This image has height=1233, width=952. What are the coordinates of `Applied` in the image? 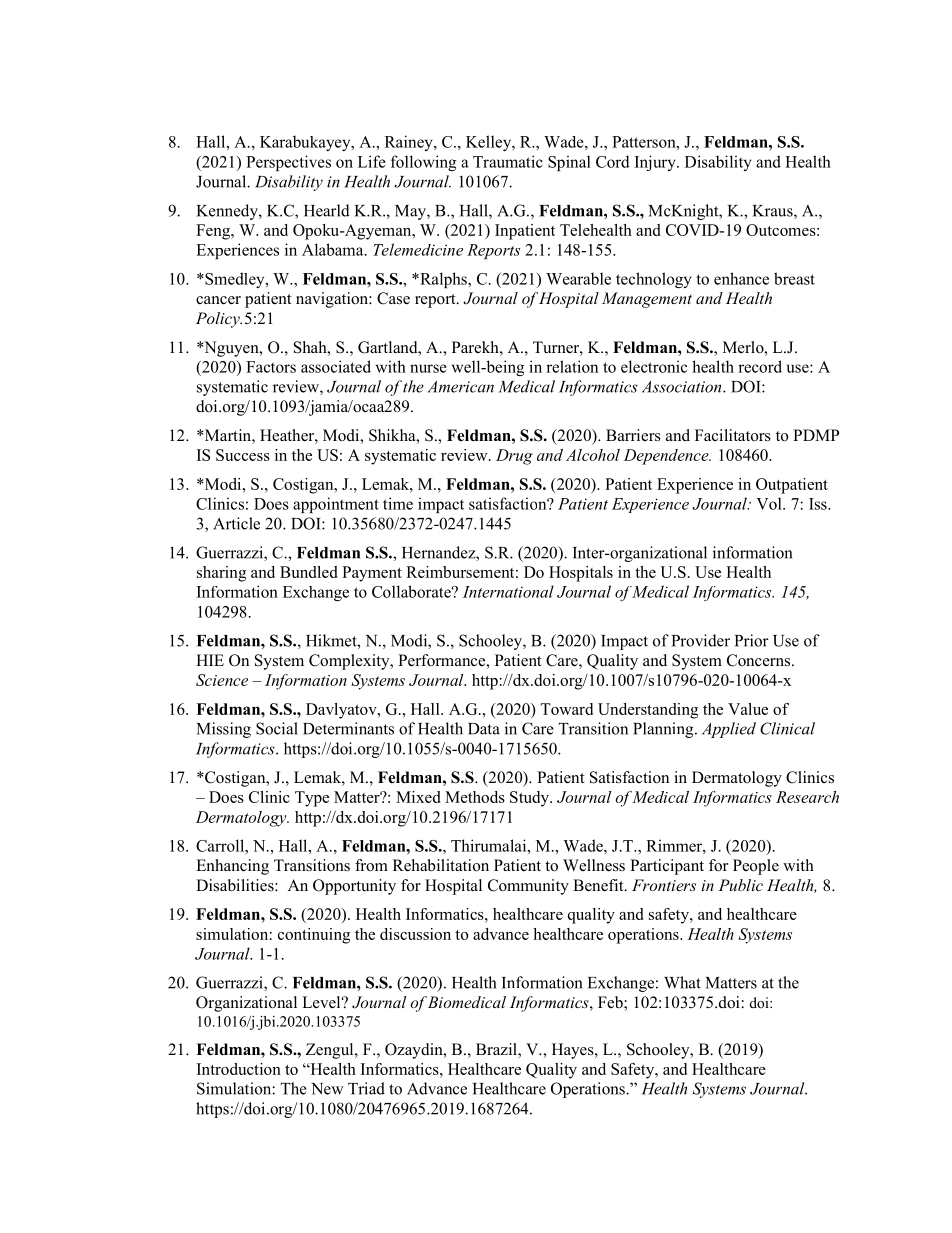 It's located at (729, 730).
